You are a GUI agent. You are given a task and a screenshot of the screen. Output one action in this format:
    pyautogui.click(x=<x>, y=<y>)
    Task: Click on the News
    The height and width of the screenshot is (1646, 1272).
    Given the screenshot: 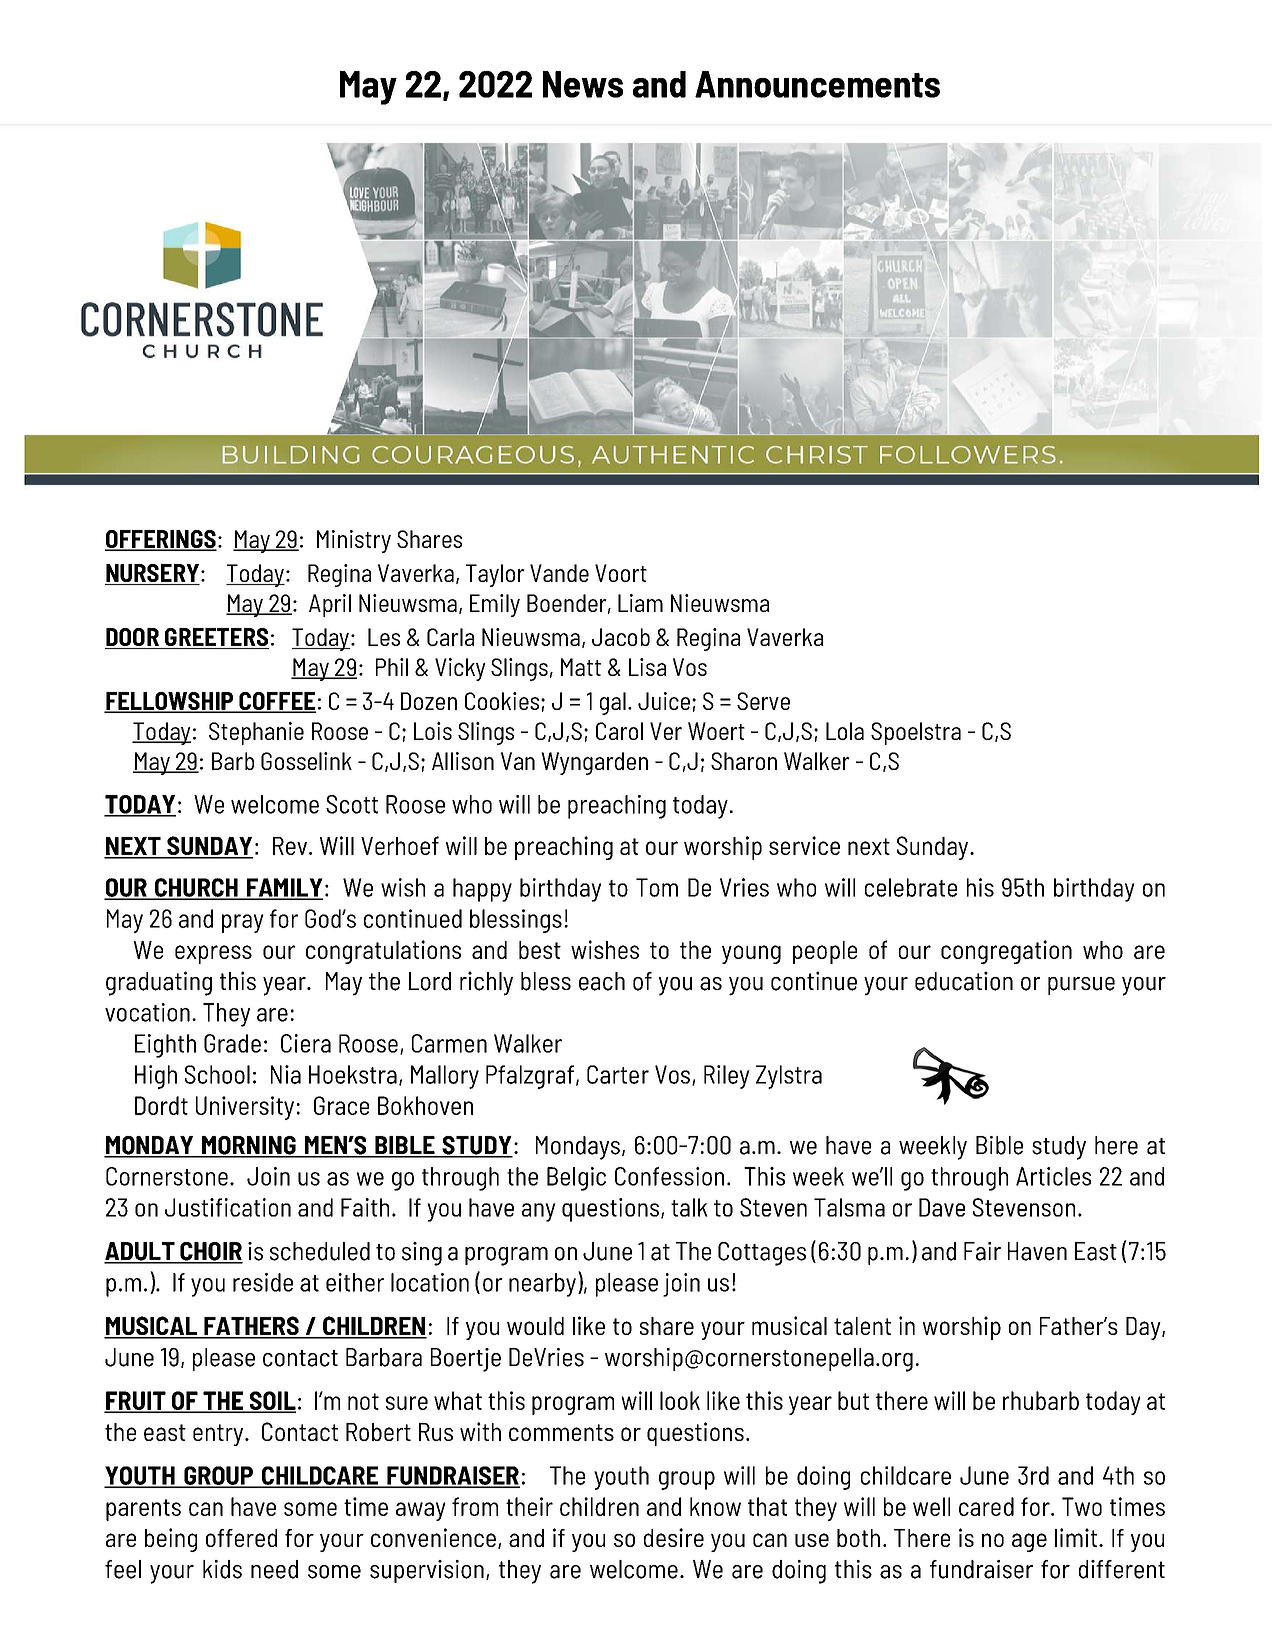 What is the action you would take?
    pyautogui.click(x=583, y=84)
